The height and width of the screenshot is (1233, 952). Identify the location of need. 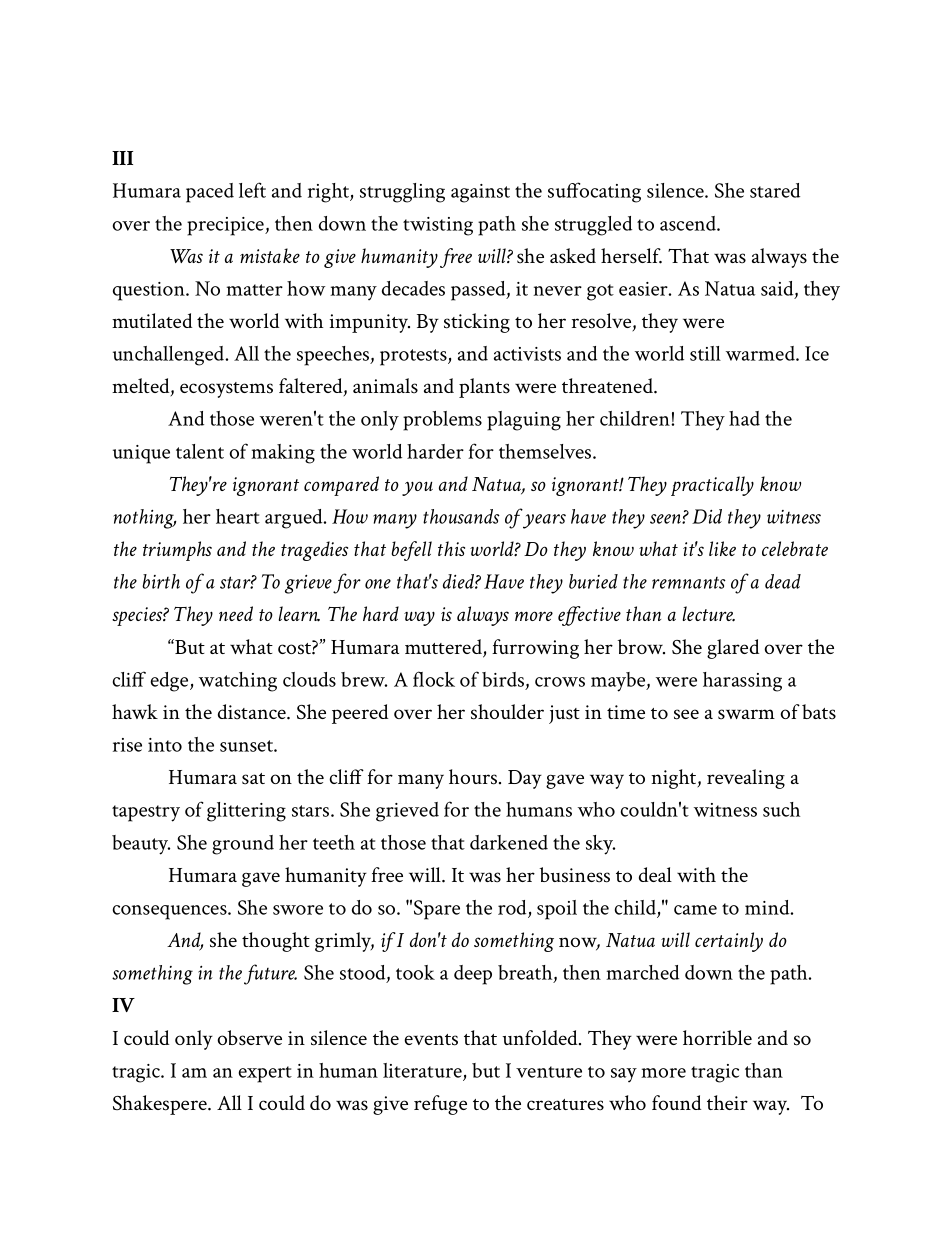
(236, 613).
